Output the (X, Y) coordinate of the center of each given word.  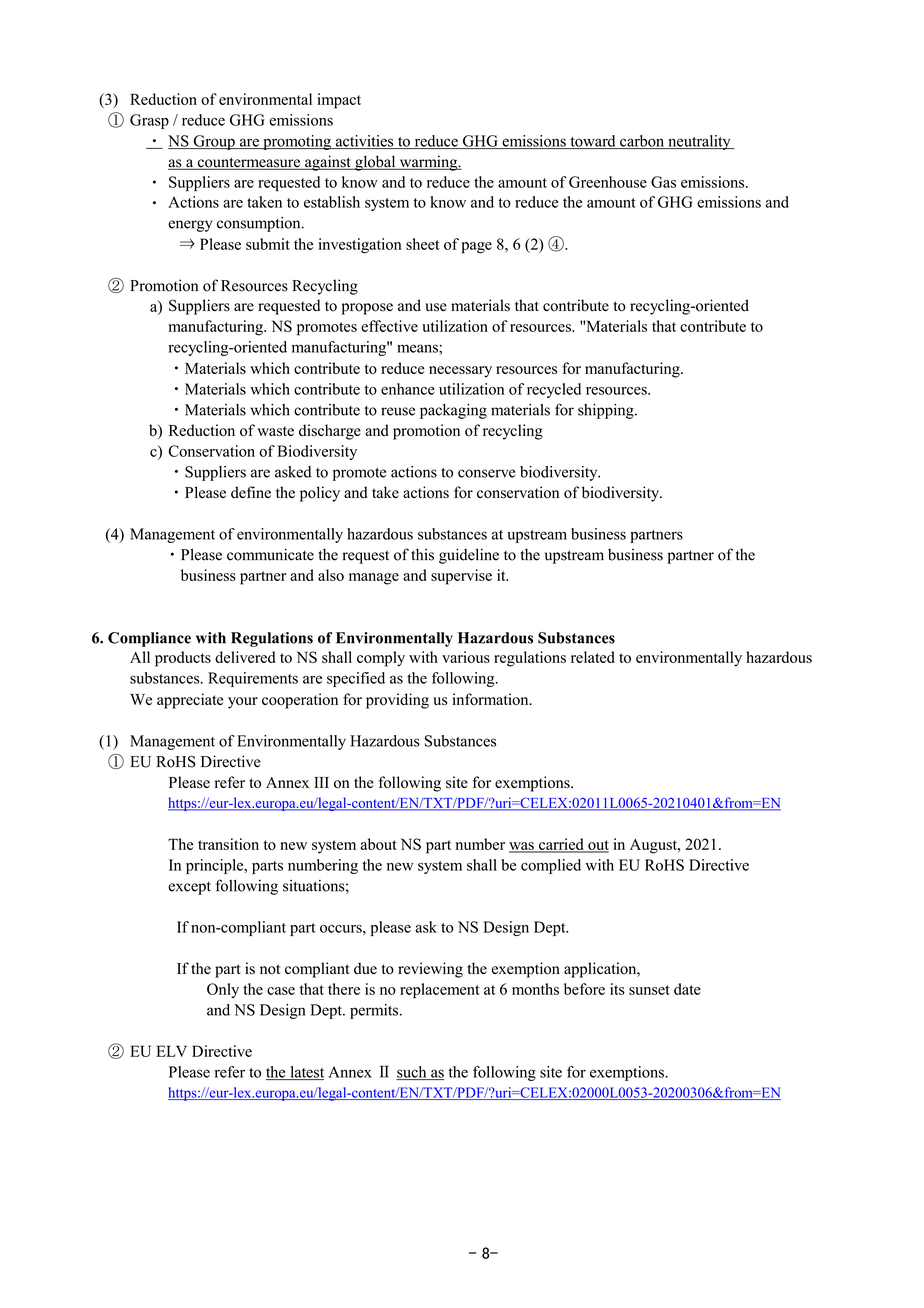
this (422, 554)
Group (214, 142)
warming (428, 163)
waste (275, 431)
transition (228, 844)
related (593, 657)
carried (561, 845)
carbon (642, 142)
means (418, 348)
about (379, 844)
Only (223, 990)
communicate (270, 554)
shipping (607, 411)
